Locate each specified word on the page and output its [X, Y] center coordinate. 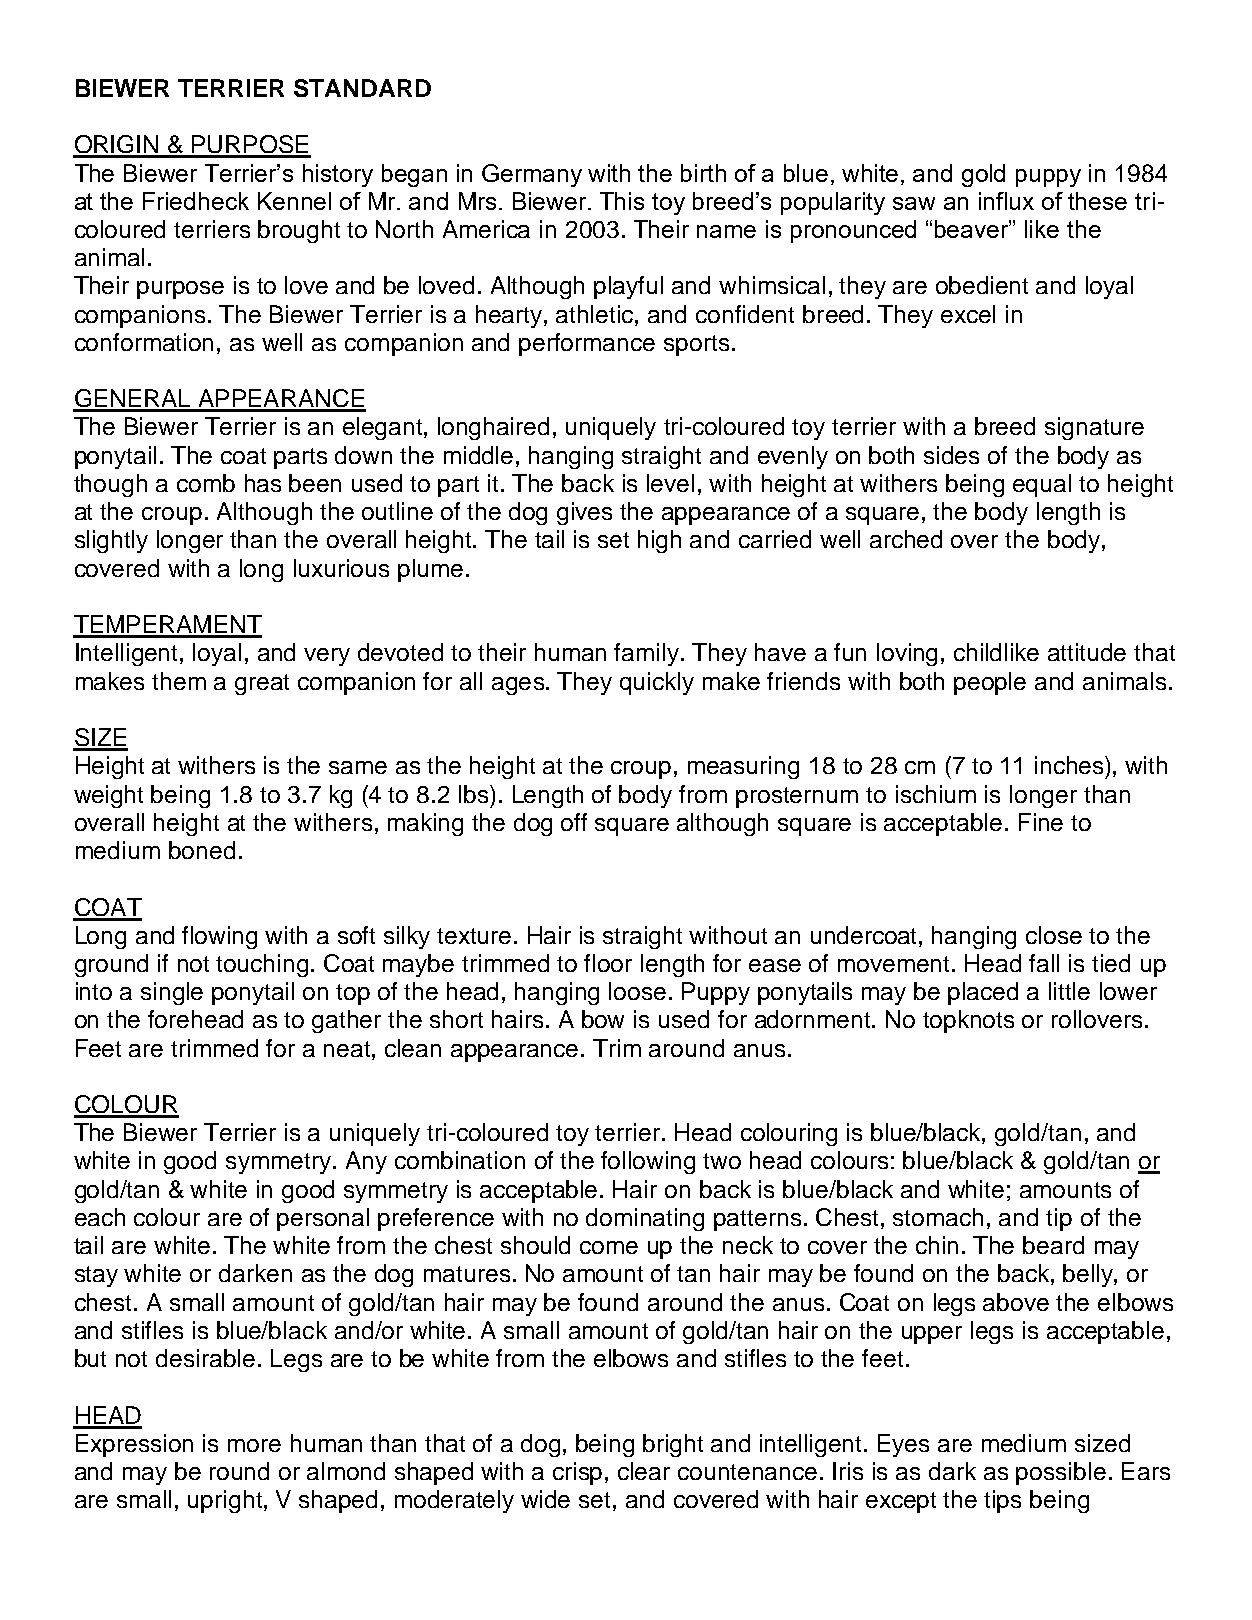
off [574, 822]
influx [1006, 201]
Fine [1041, 822]
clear [644, 1471]
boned [202, 850]
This [622, 201]
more [254, 1445]
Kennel [294, 201]
